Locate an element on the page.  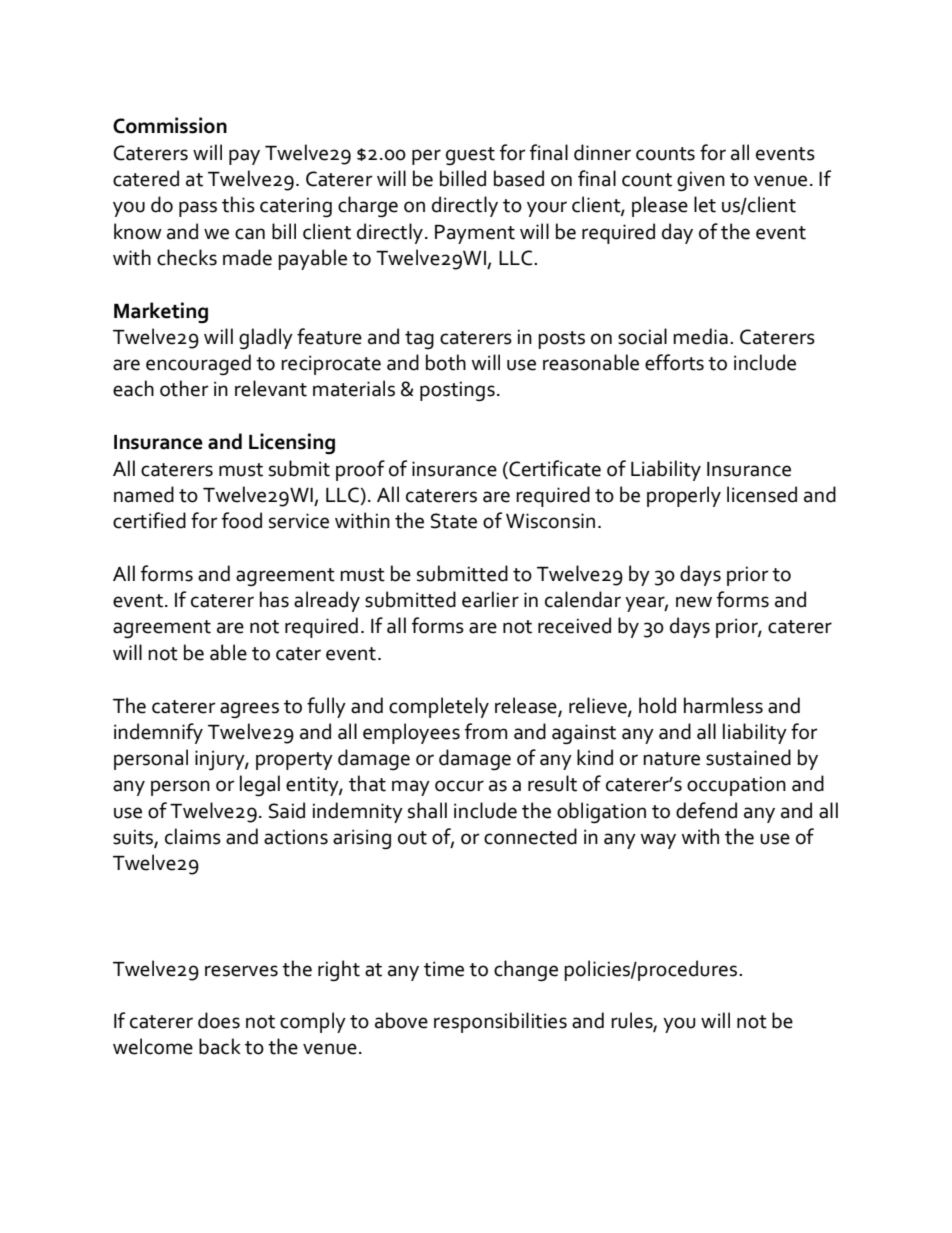
both is located at coordinates (446, 362).
